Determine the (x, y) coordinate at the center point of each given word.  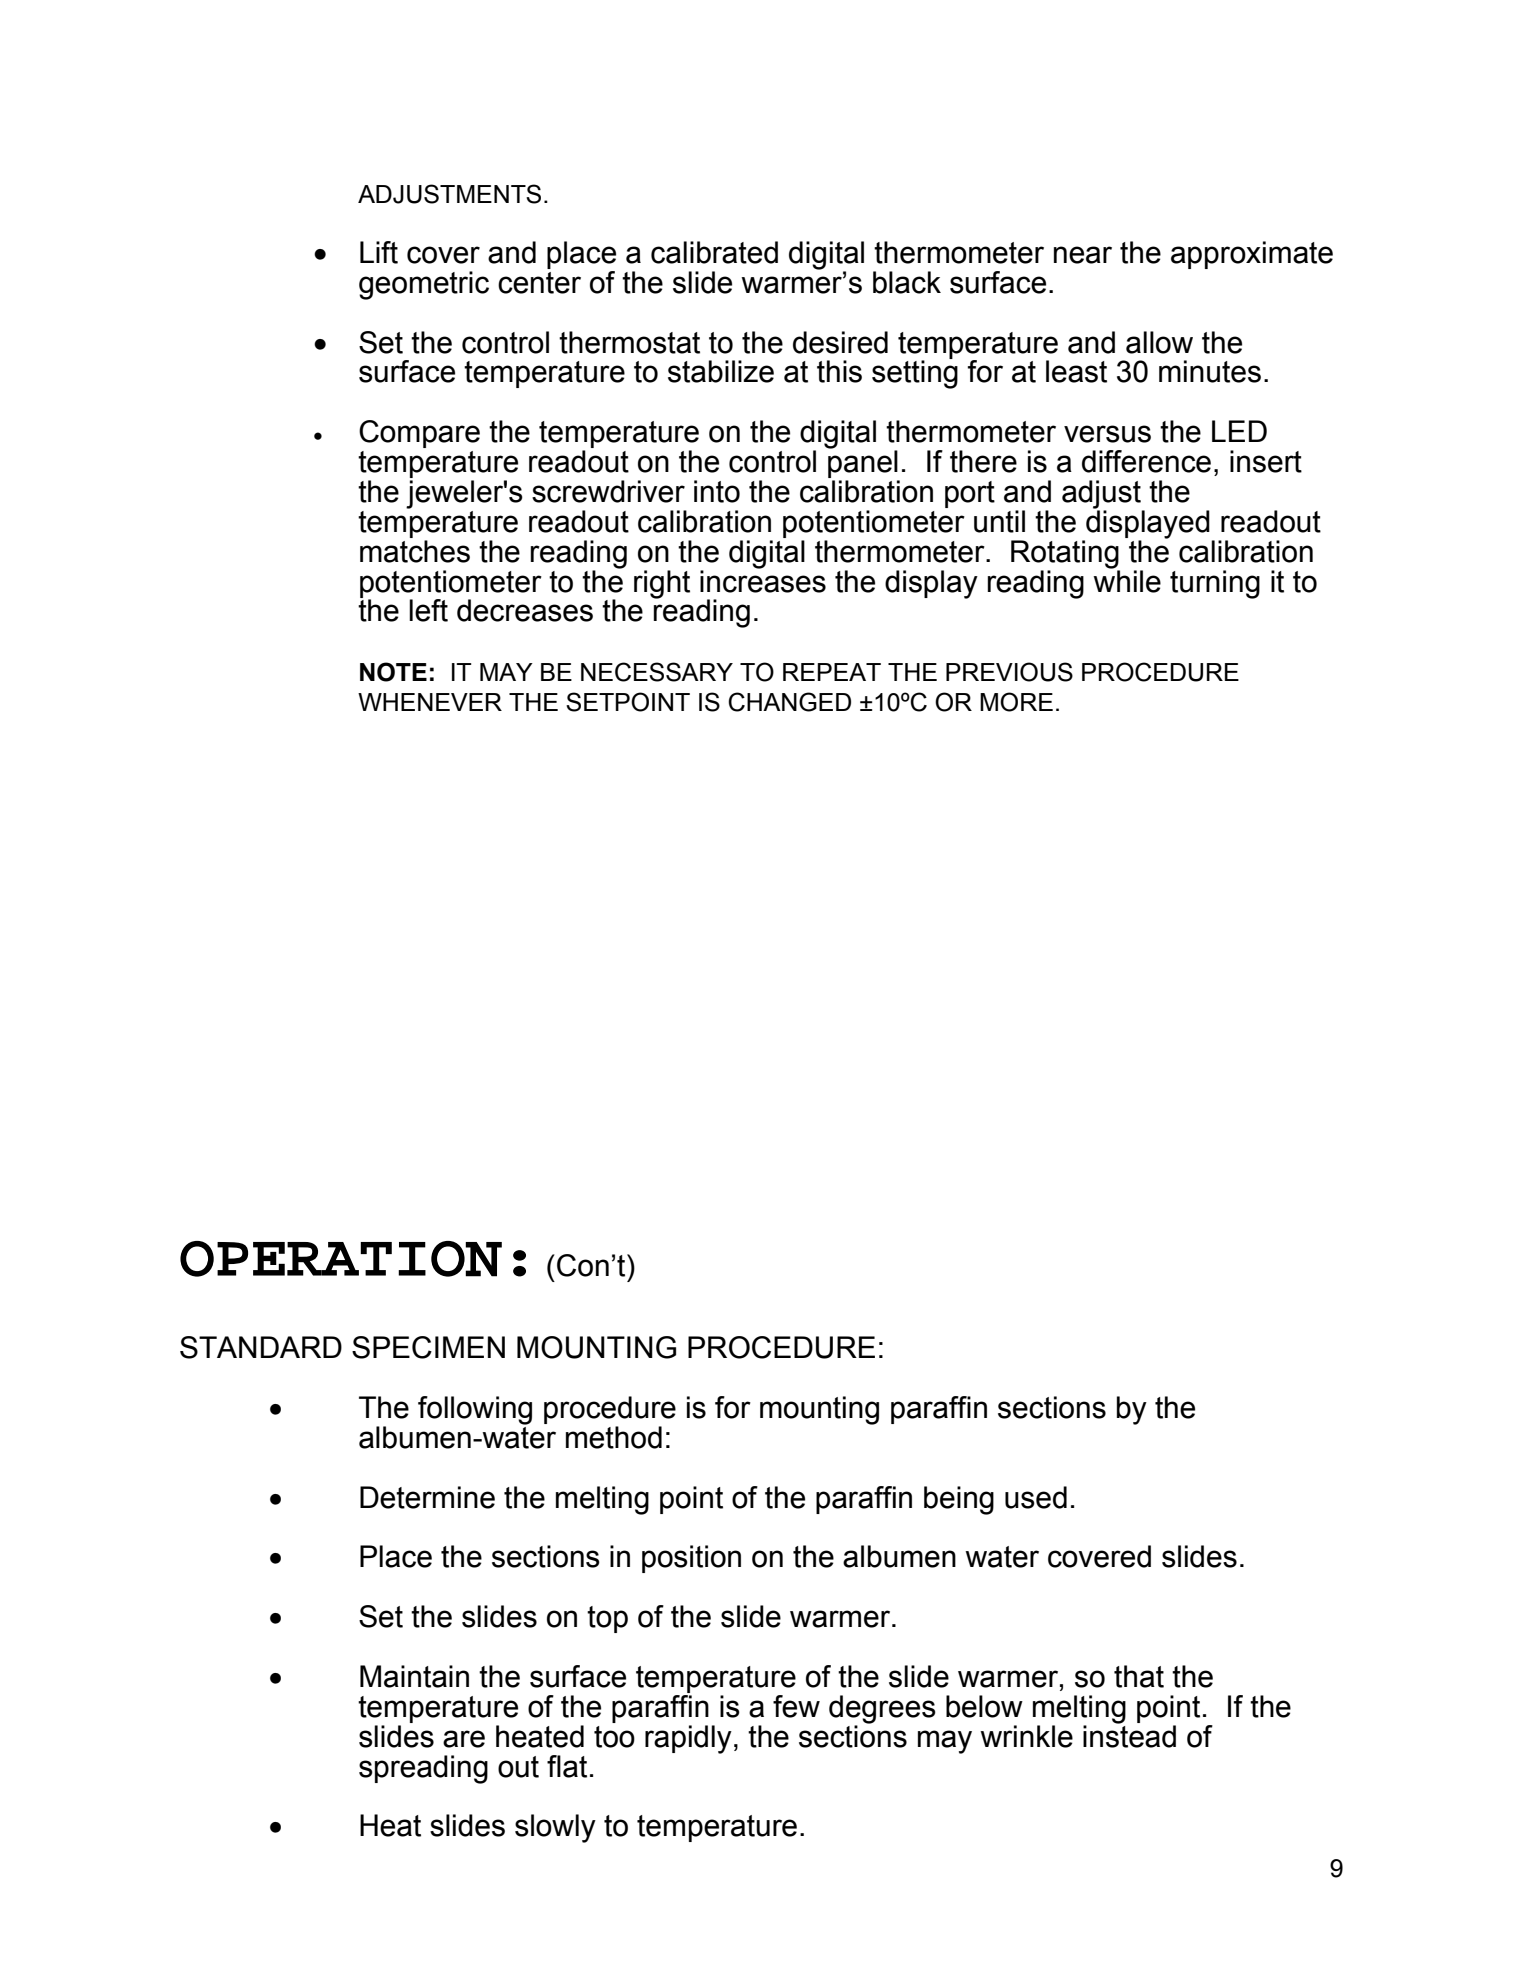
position (691, 1559)
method (614, 1437)
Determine (427, 1497)
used (1036, 1497)
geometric (424, 285)
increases (763, 580)
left (428, 610)
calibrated (714, 252)
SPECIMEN (428, 1347)
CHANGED (789, 702)
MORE (1016, 702)
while (1127, 580)
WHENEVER (430, 702)
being (959, 1500)
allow (1159, 342)
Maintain (414, 1676)
